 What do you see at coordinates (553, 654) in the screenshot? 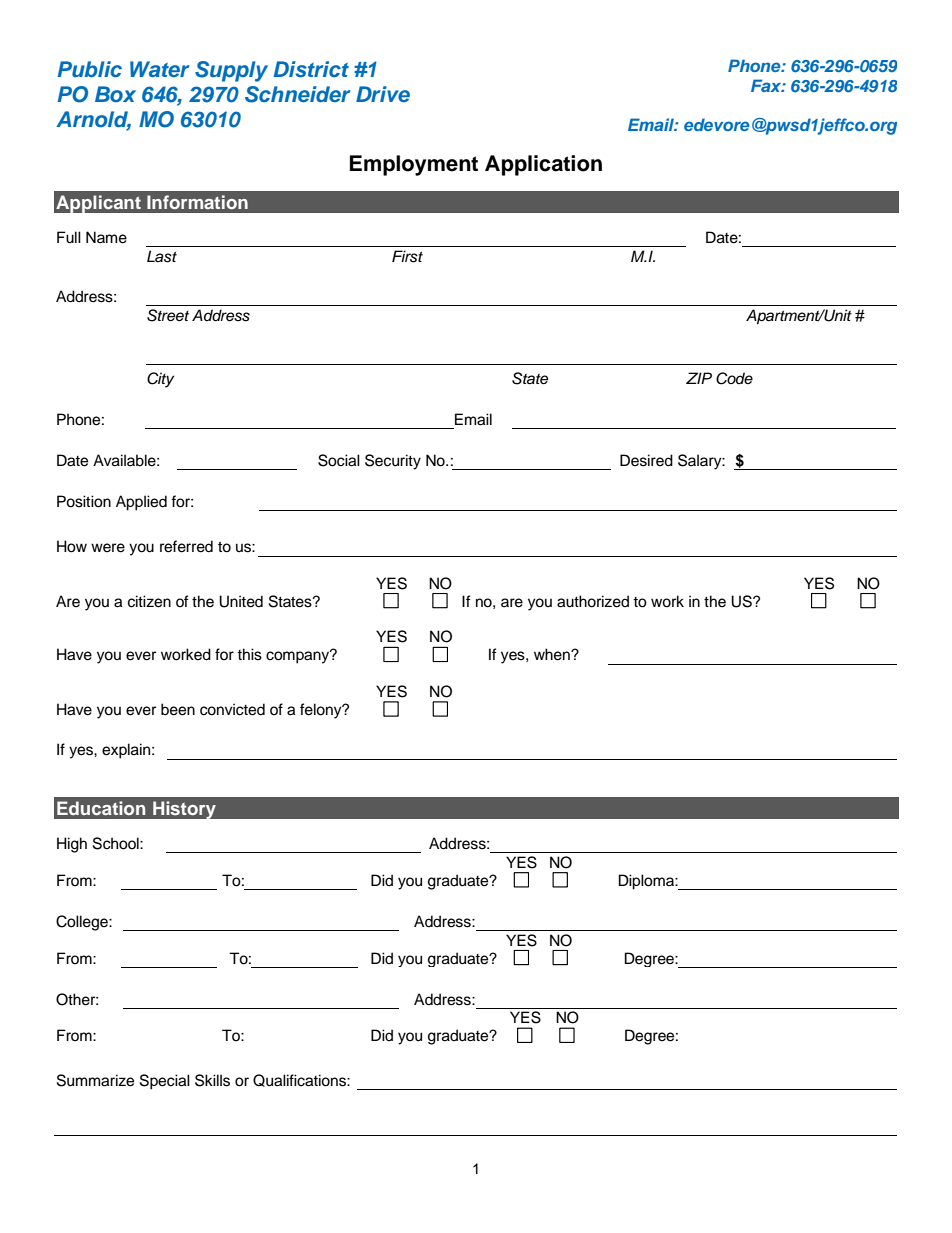
I see `when` at bounding box center [553, 654].
